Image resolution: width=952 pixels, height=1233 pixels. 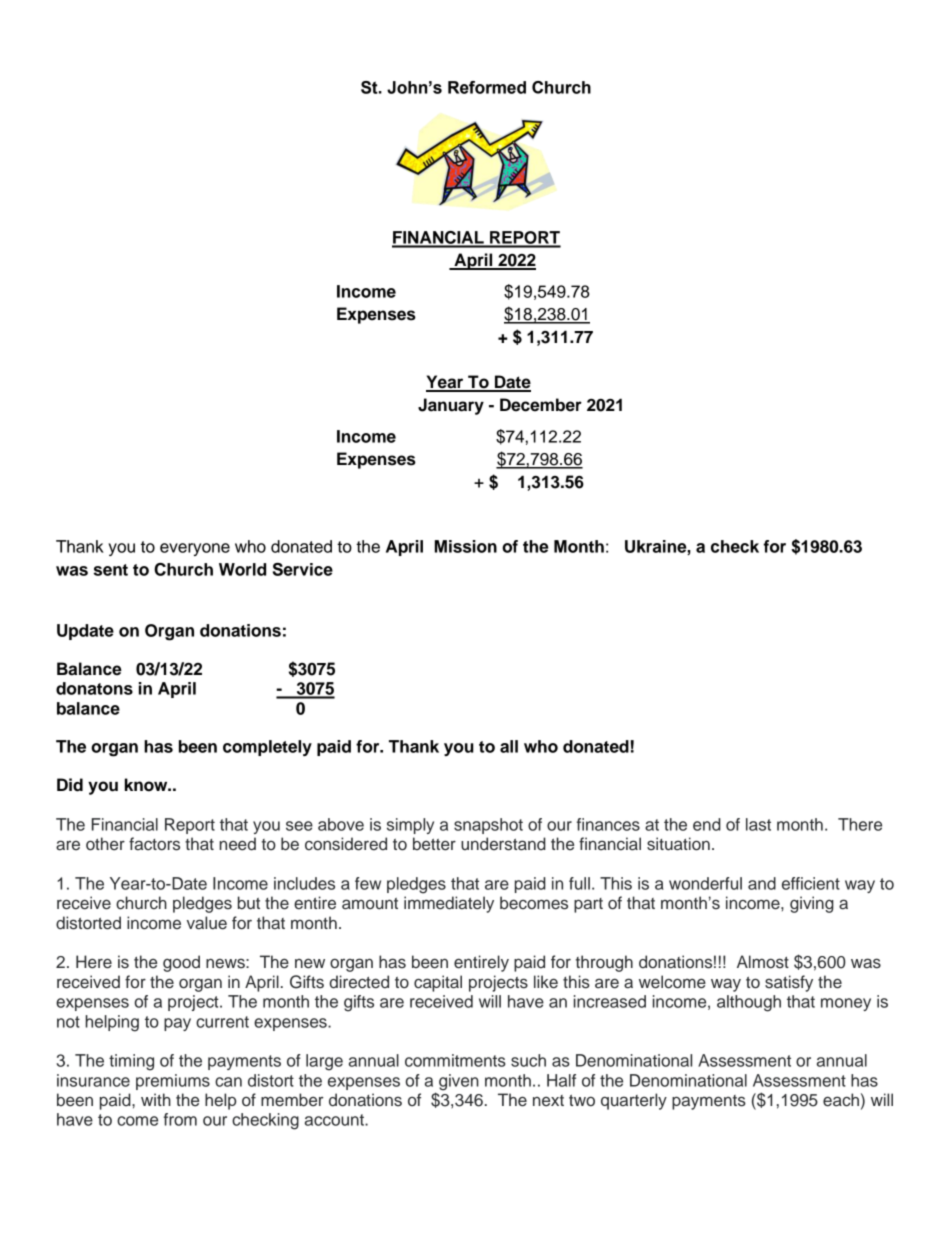 I want to click on all, so click(x=509, y=746).
